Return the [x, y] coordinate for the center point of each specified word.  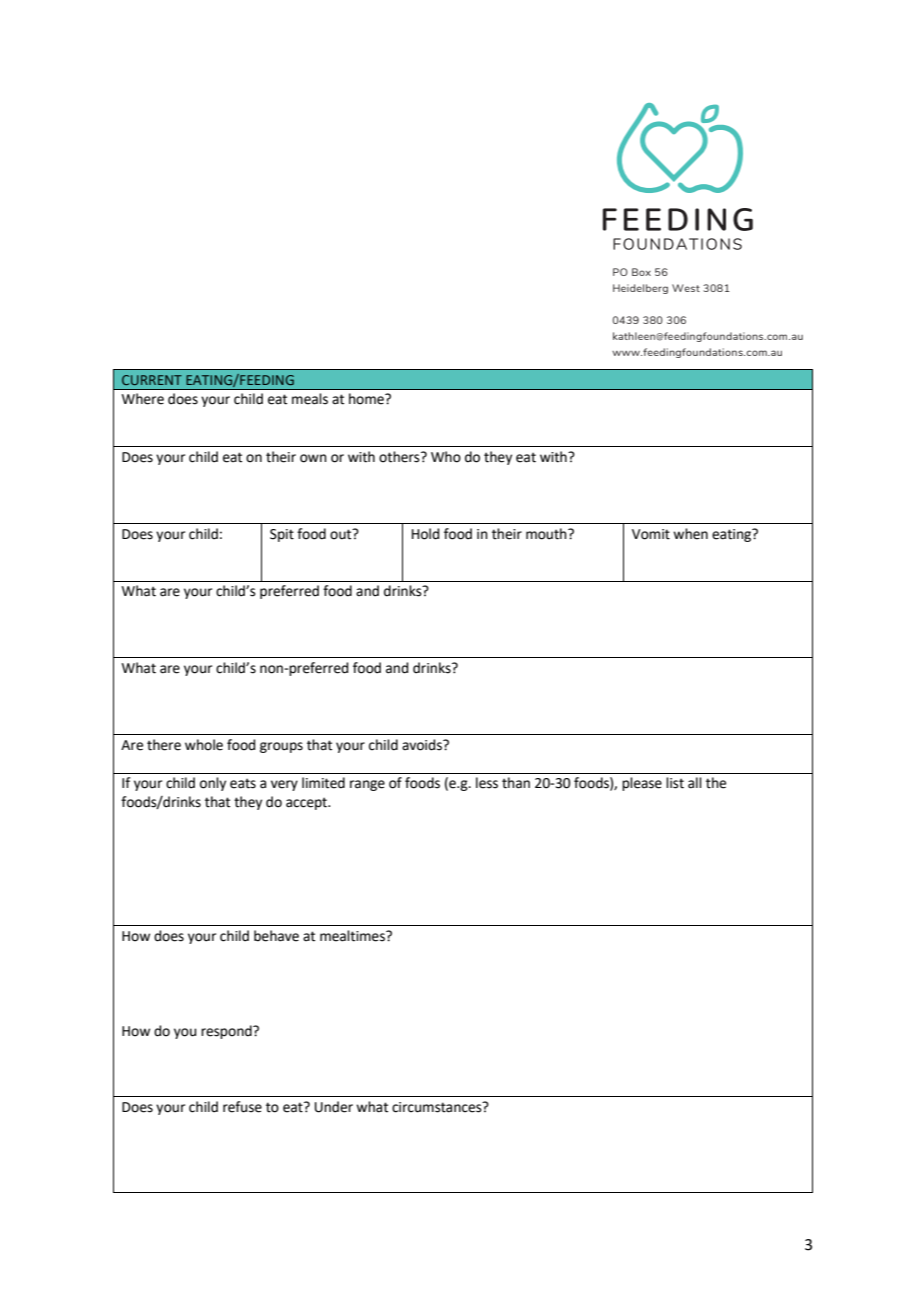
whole [204, 745]
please [642, 784]
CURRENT [152, 380]
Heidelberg [640, 289]
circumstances [438, 1107]
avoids [423, 745]
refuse [242, 1107]
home [367, 399]
